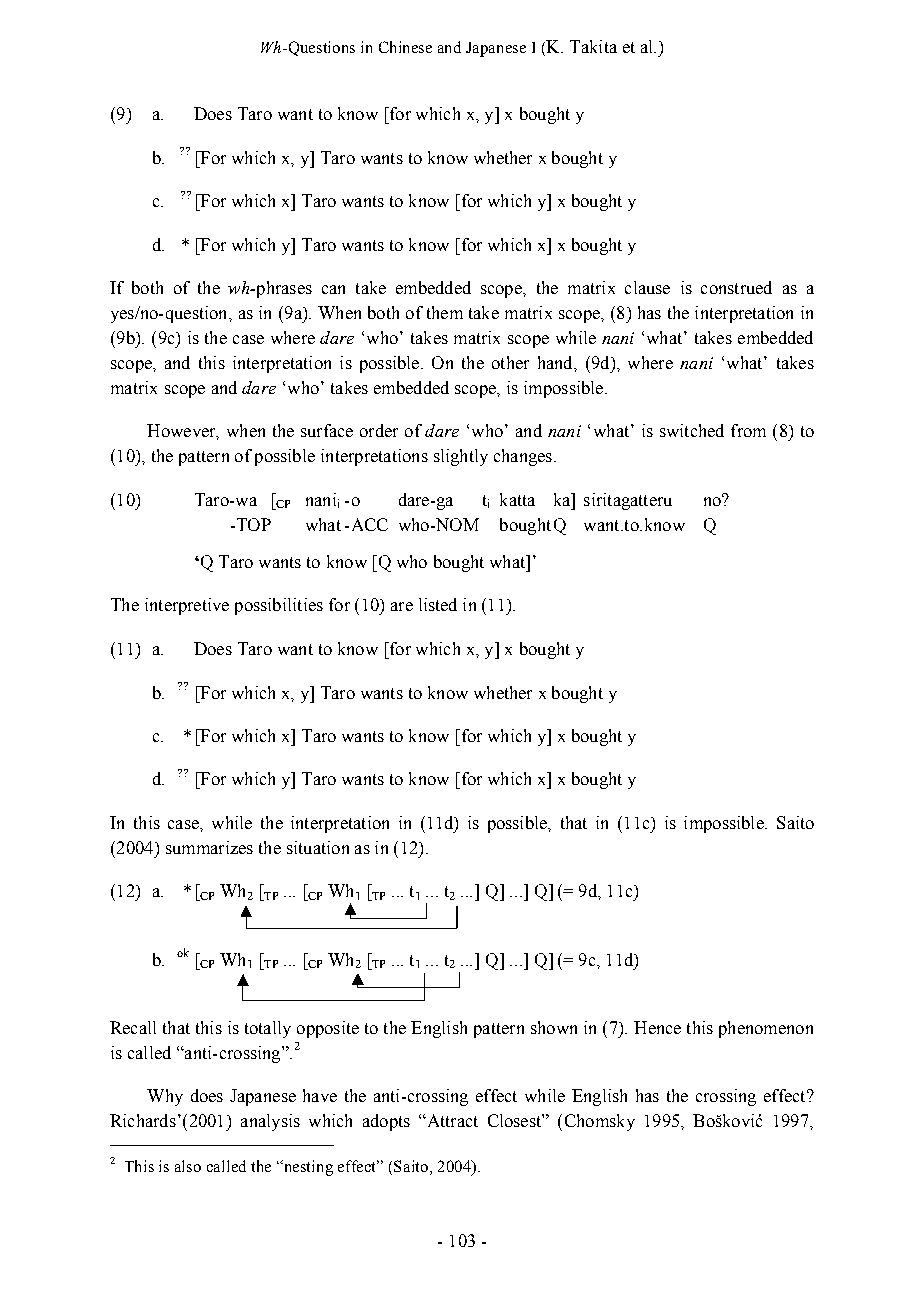  I want to click on interpretive, so click(187, 606).
